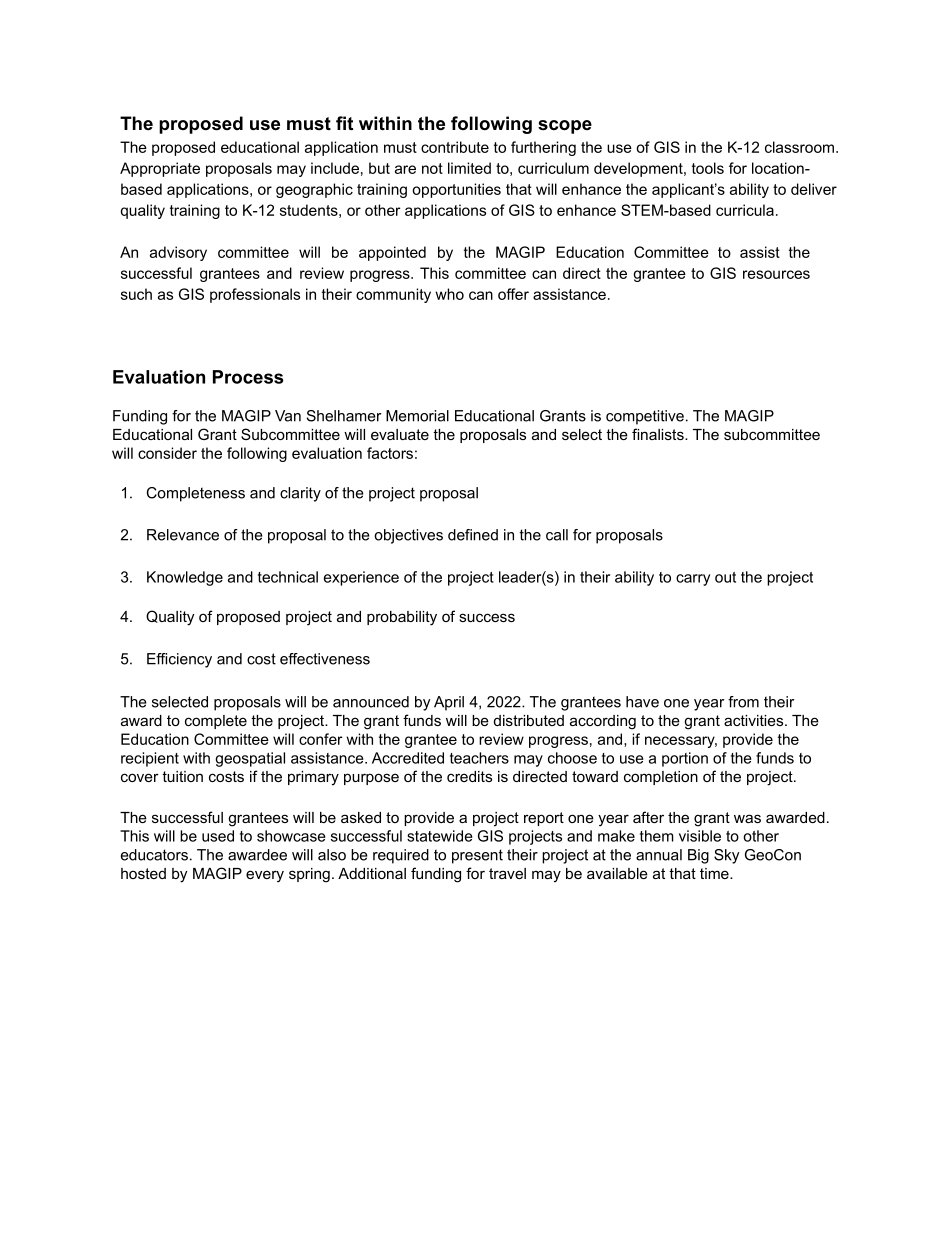 The image size is (952, 1233). What do you see at coordinates (185, 578) in the screenshot?
I see `Knowledge` at bounding box center [185, 578].
